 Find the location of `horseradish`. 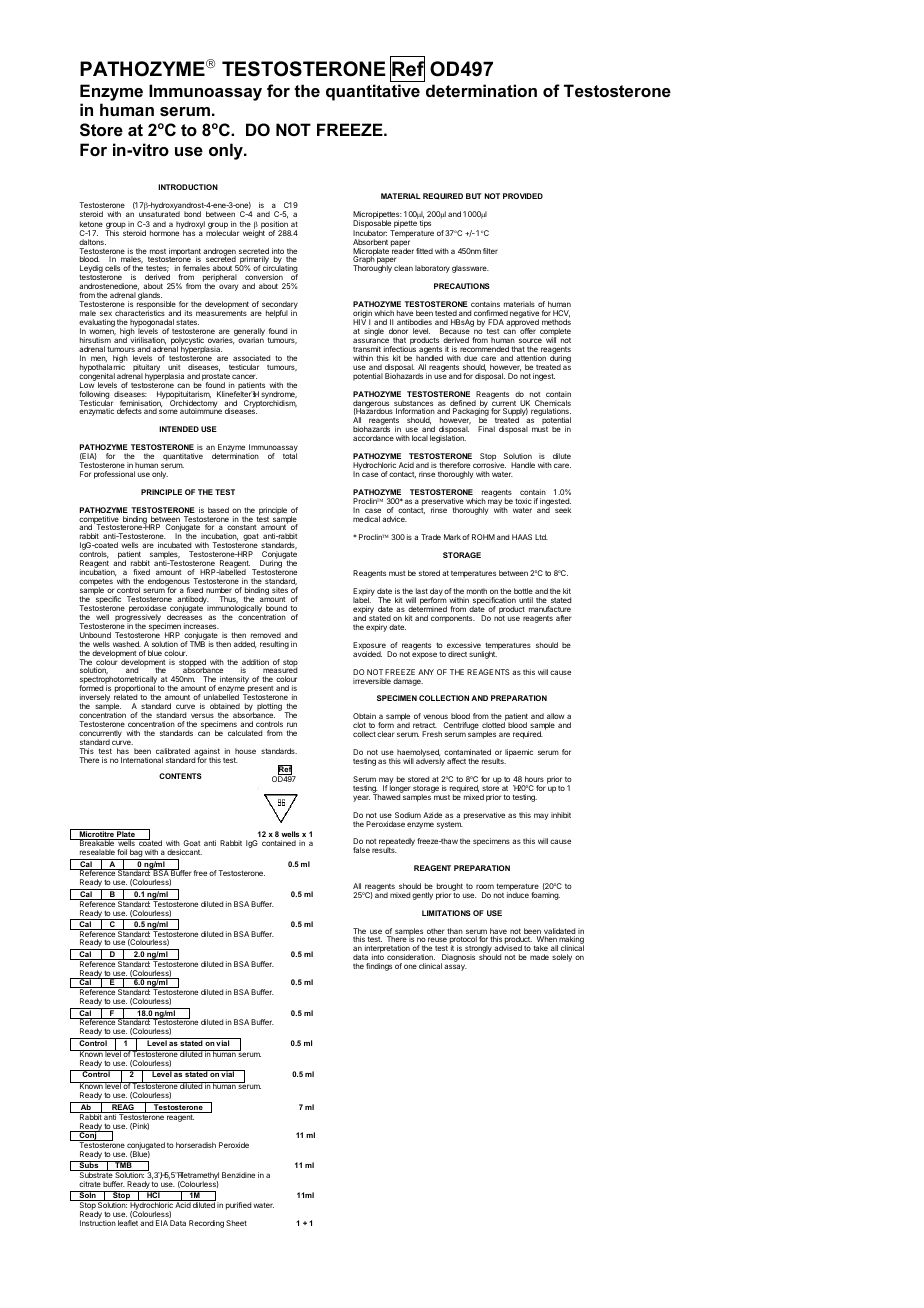

horseradish is located at coordinates (196, 1145).
